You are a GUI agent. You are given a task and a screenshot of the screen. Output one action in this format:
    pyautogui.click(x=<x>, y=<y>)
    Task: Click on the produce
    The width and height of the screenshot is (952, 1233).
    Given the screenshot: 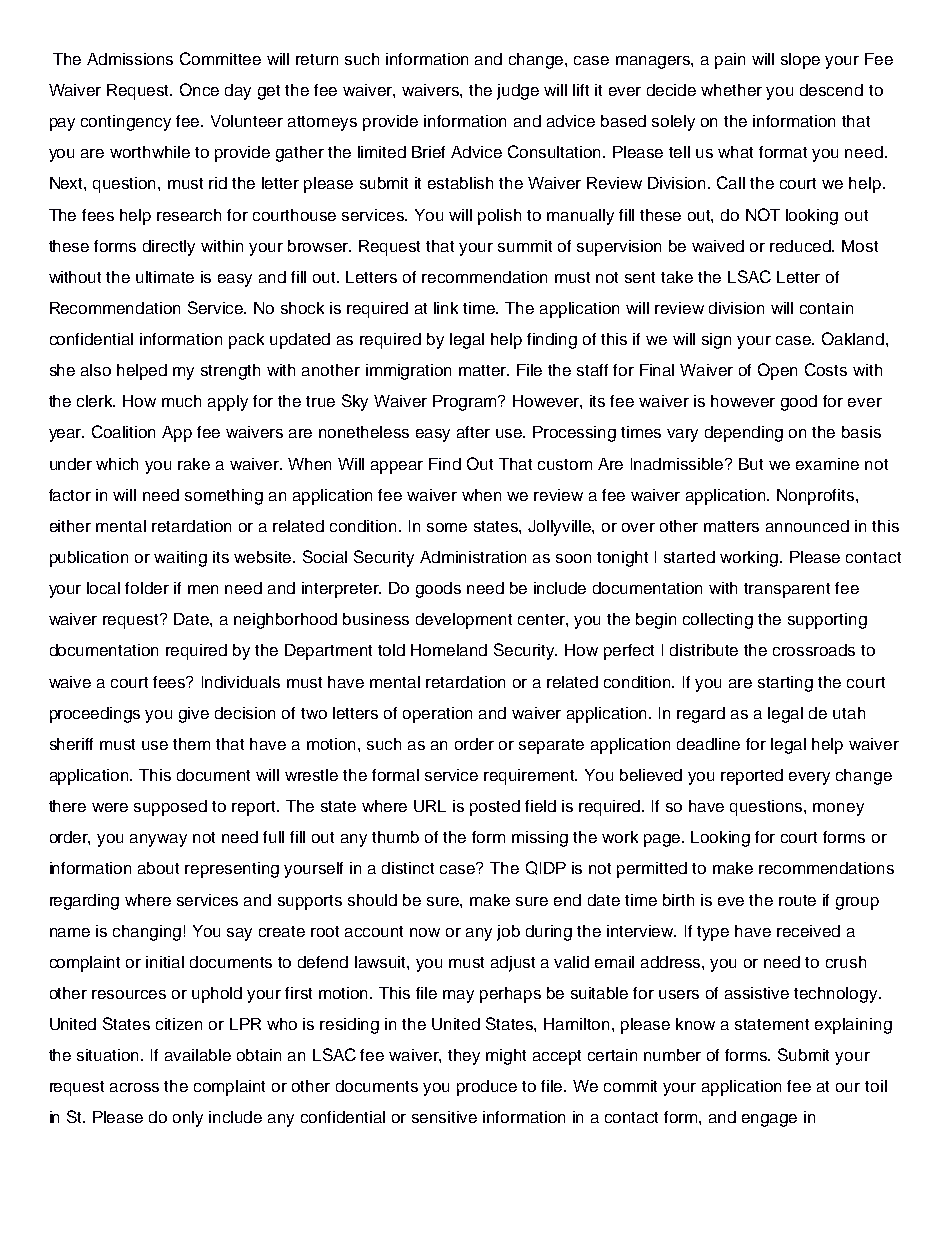 What is the action you would take?
    pyautogui.click(x=487, y=1088)
